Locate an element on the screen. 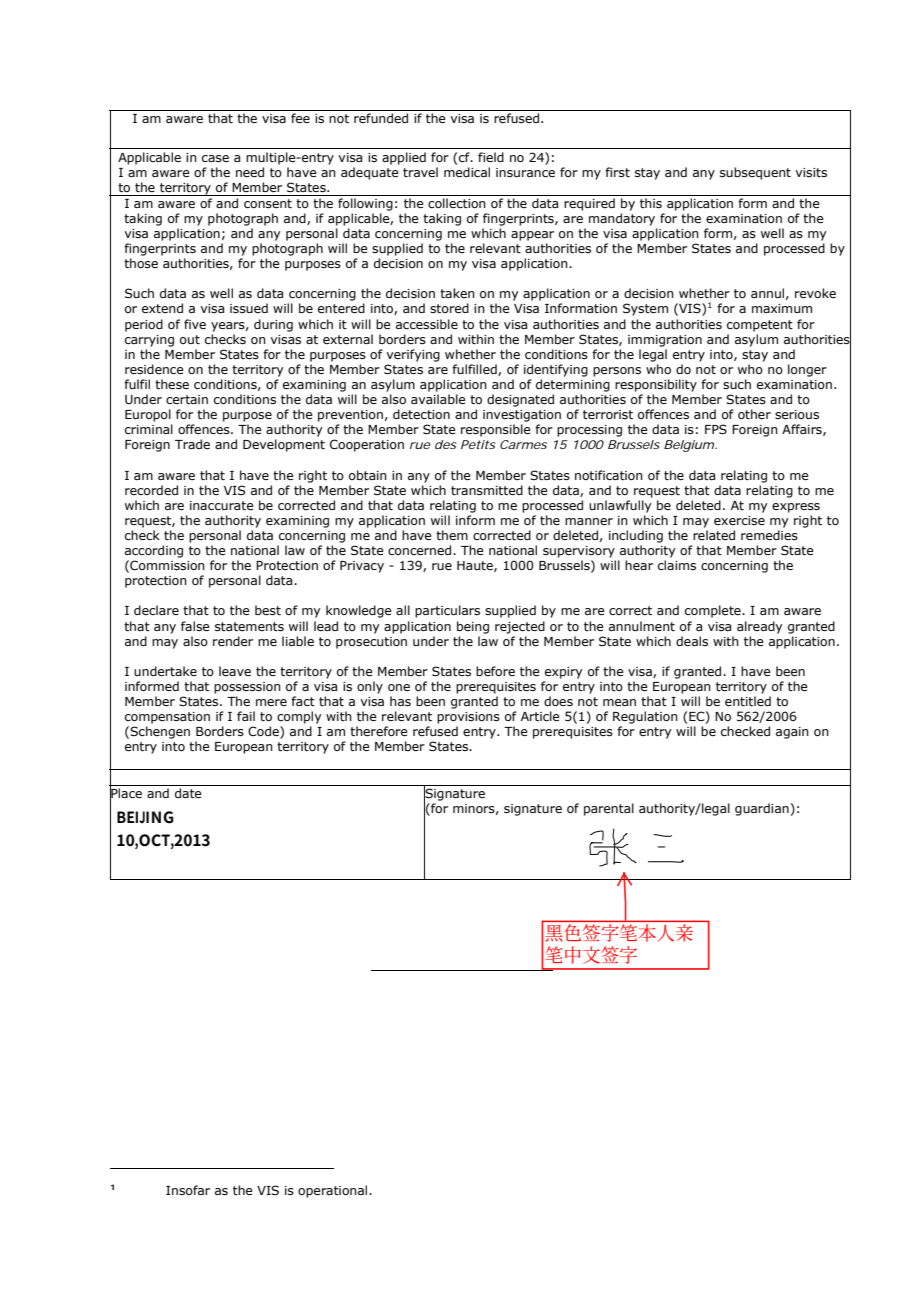 The image size is (924, 1308). render is located at coordinates (233, 641).
